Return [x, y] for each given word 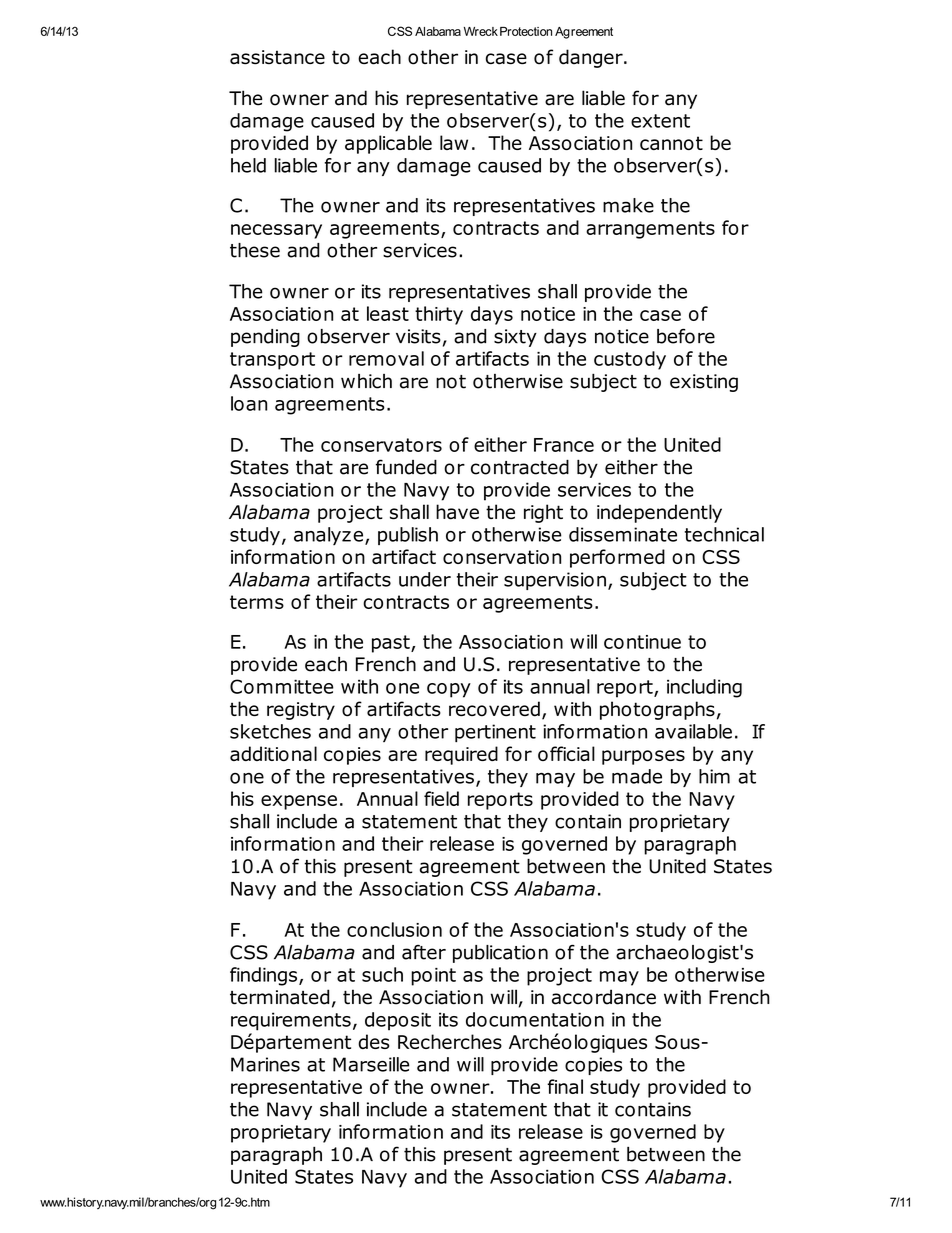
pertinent [495, 733]
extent [660, 121]
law [454, 142]
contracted [520, 467]
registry [301, 711]
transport [272, 361]
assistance [277, 57]
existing [704, 383]
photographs [657, 710]
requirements [291, 1021]
